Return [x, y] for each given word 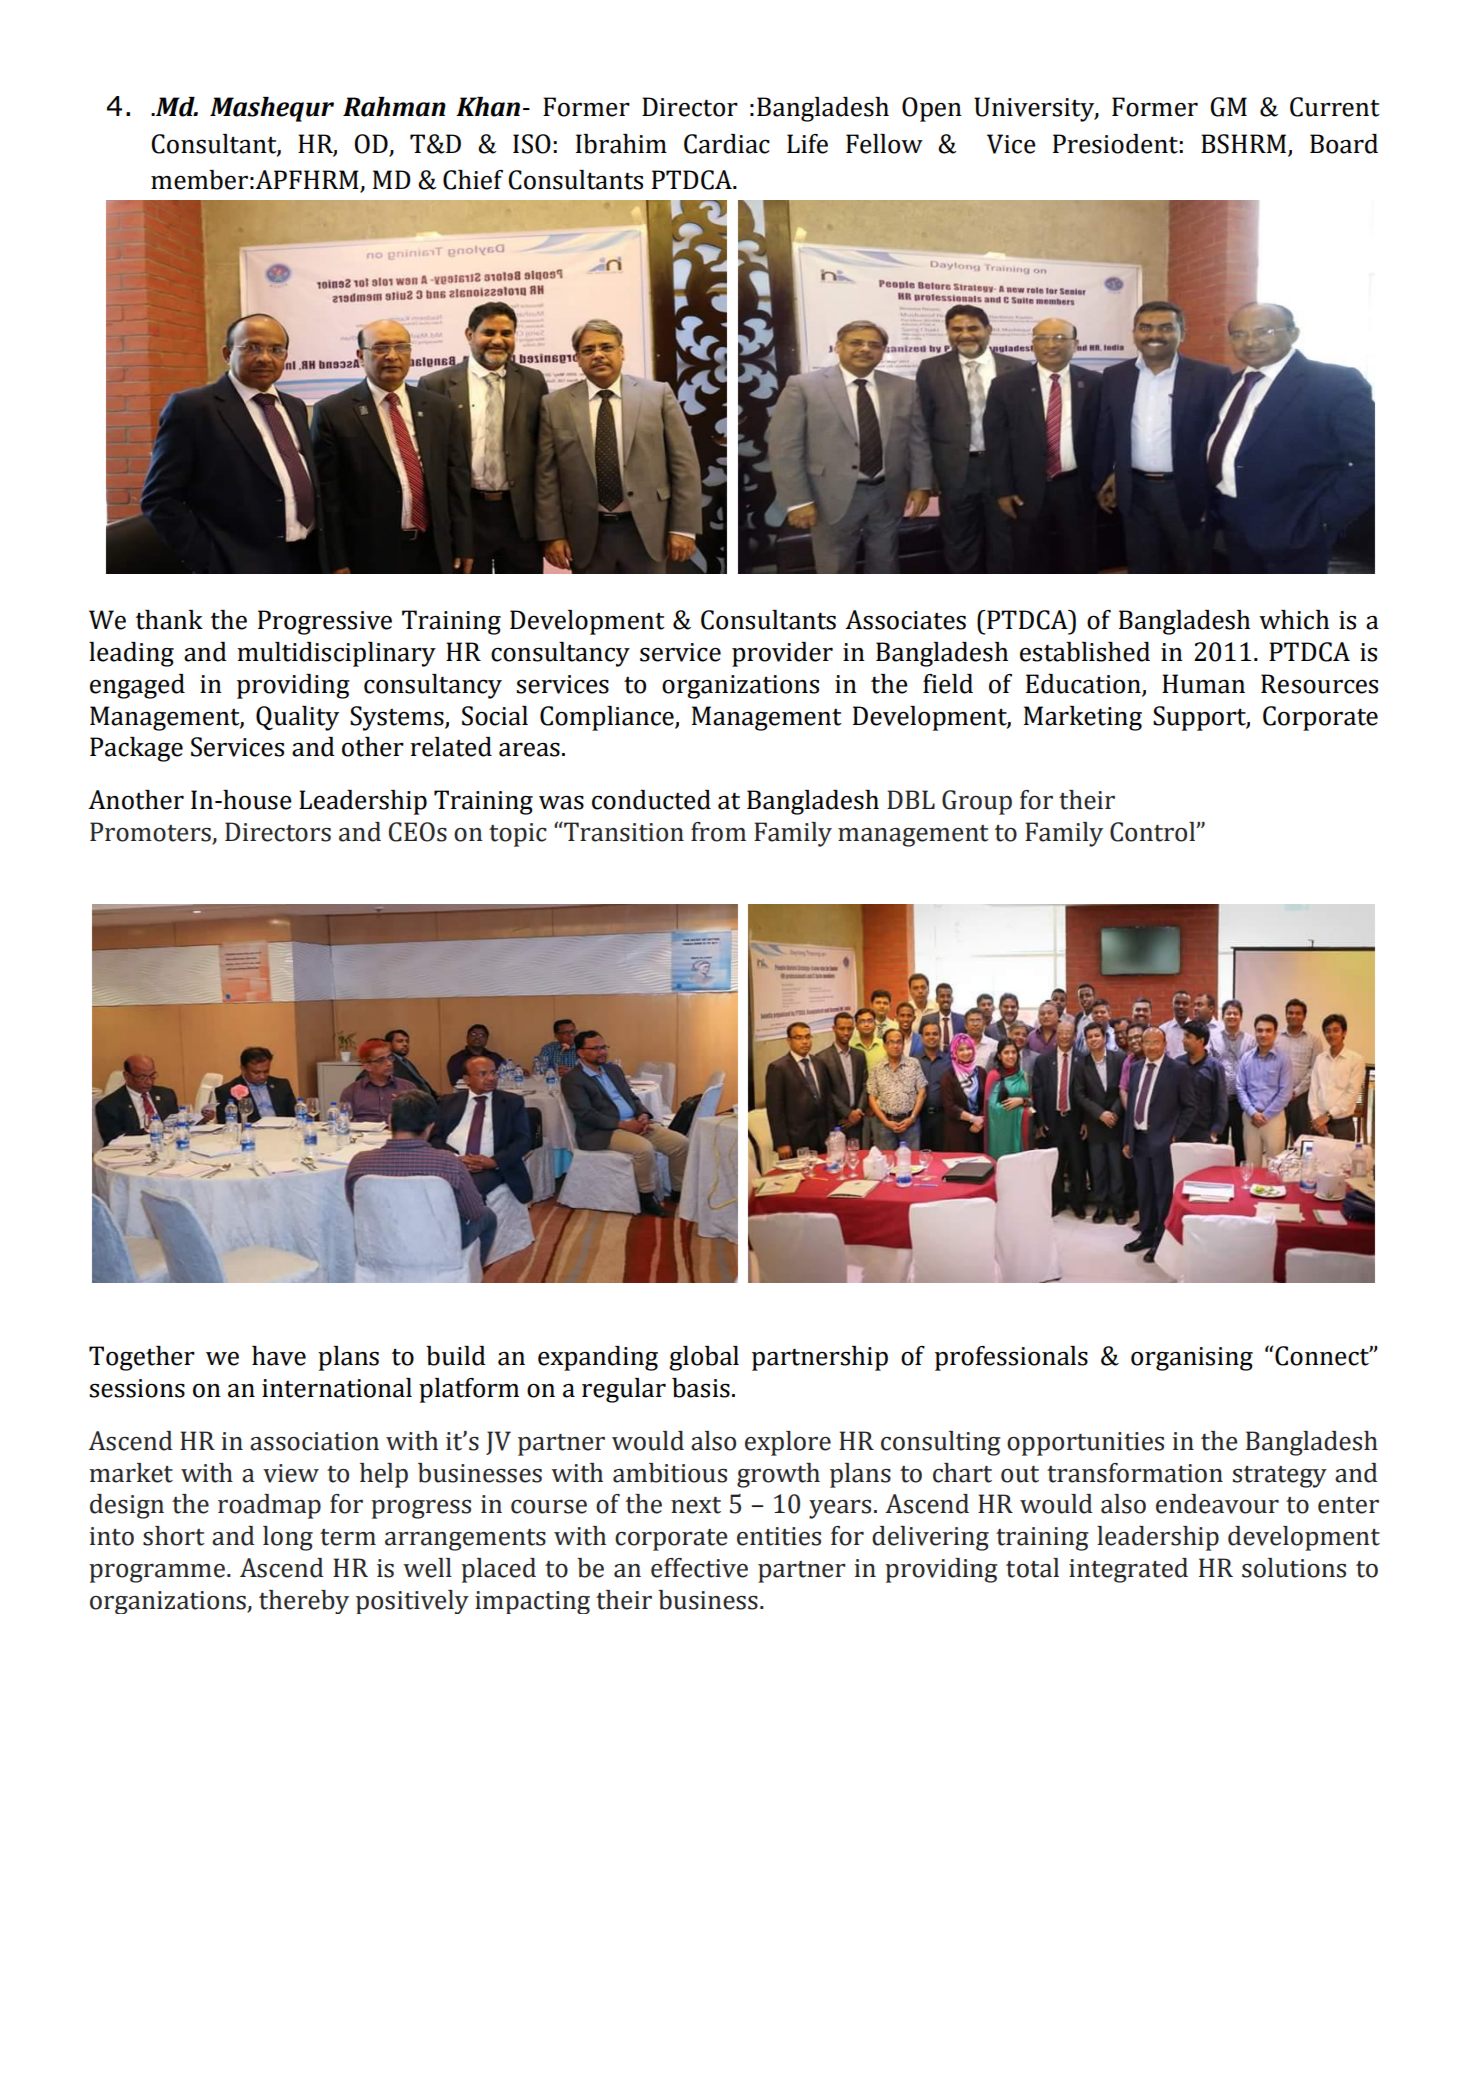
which [1294, 620]
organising [1192, 1359]
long [288, 1538]
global [704, 1358]
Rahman [394, 107]
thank [169, 620]
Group [977, 802]
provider [782, 654]
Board [1344, 144]
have [279, 1356]
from [718, 832]
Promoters [151, 833]
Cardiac [727, 144]
